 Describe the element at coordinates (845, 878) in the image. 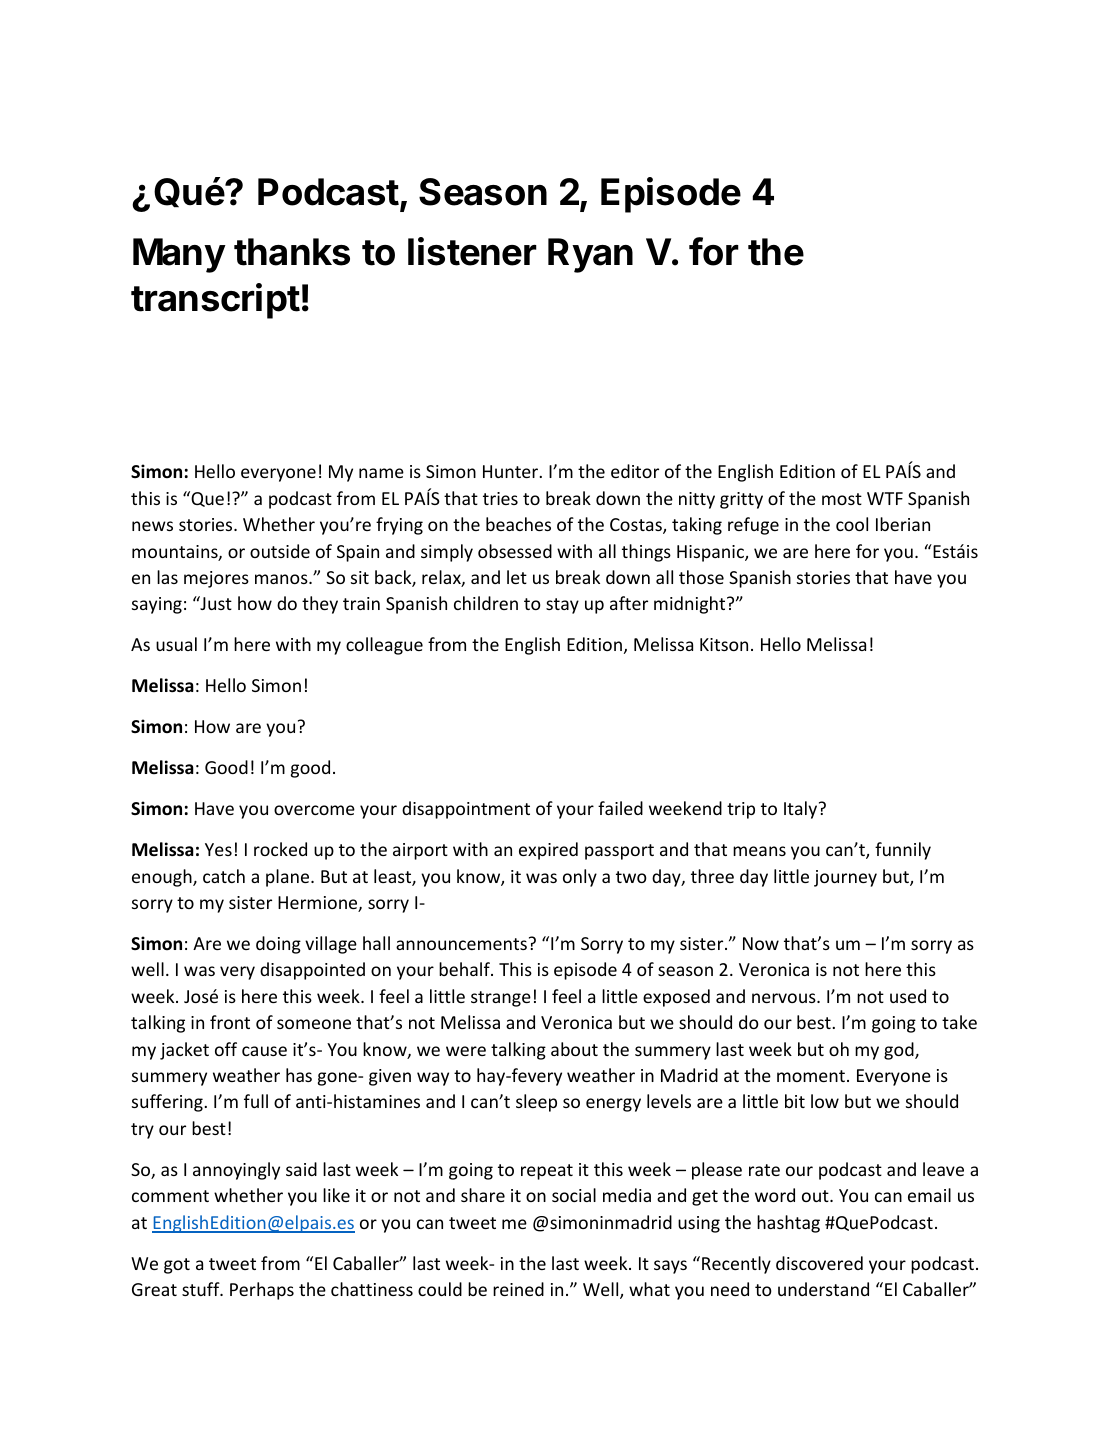

I see `journey` at that location.
